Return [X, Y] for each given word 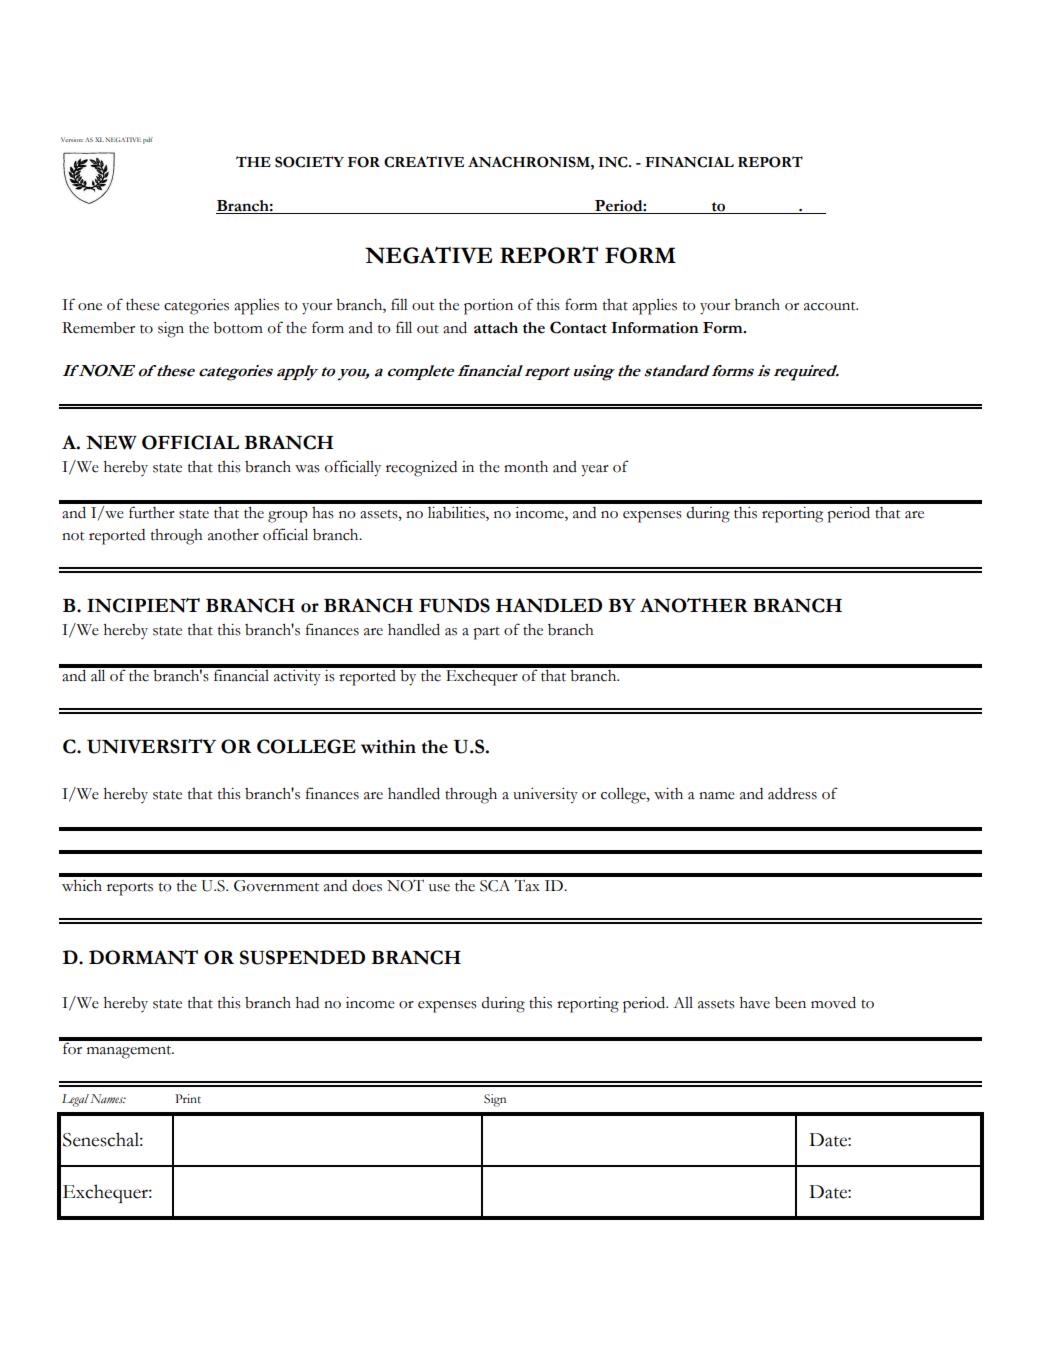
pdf [148, 140]
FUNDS [454, 605]
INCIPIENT [143, 605]
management [130, 1052]
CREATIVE [424, 162]
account [831, 306]
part [486, 633]
